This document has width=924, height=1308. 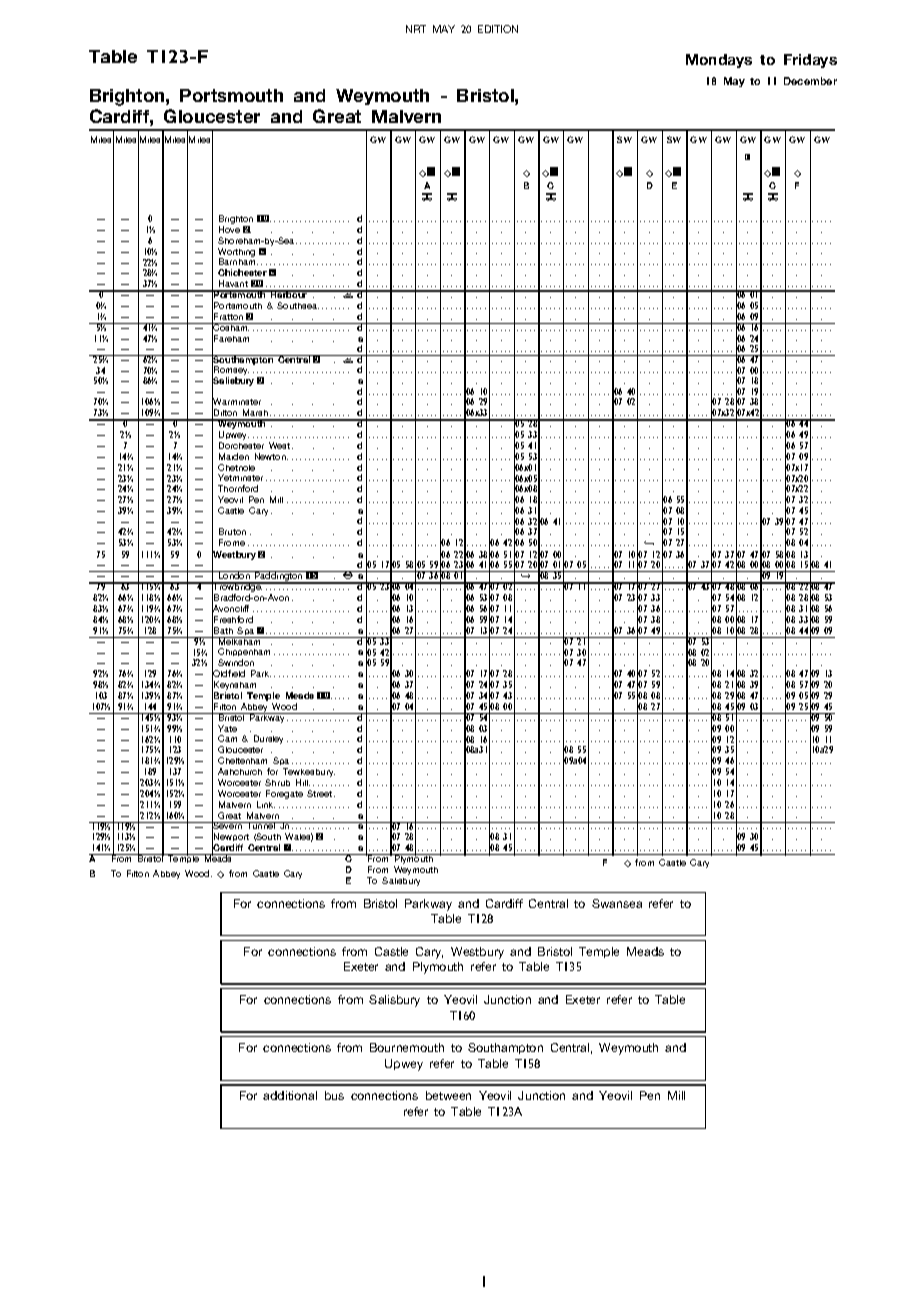 What do you see at coordinates (448, 1095) in the document?
I see `between` at bounding box center [448, 1095].
